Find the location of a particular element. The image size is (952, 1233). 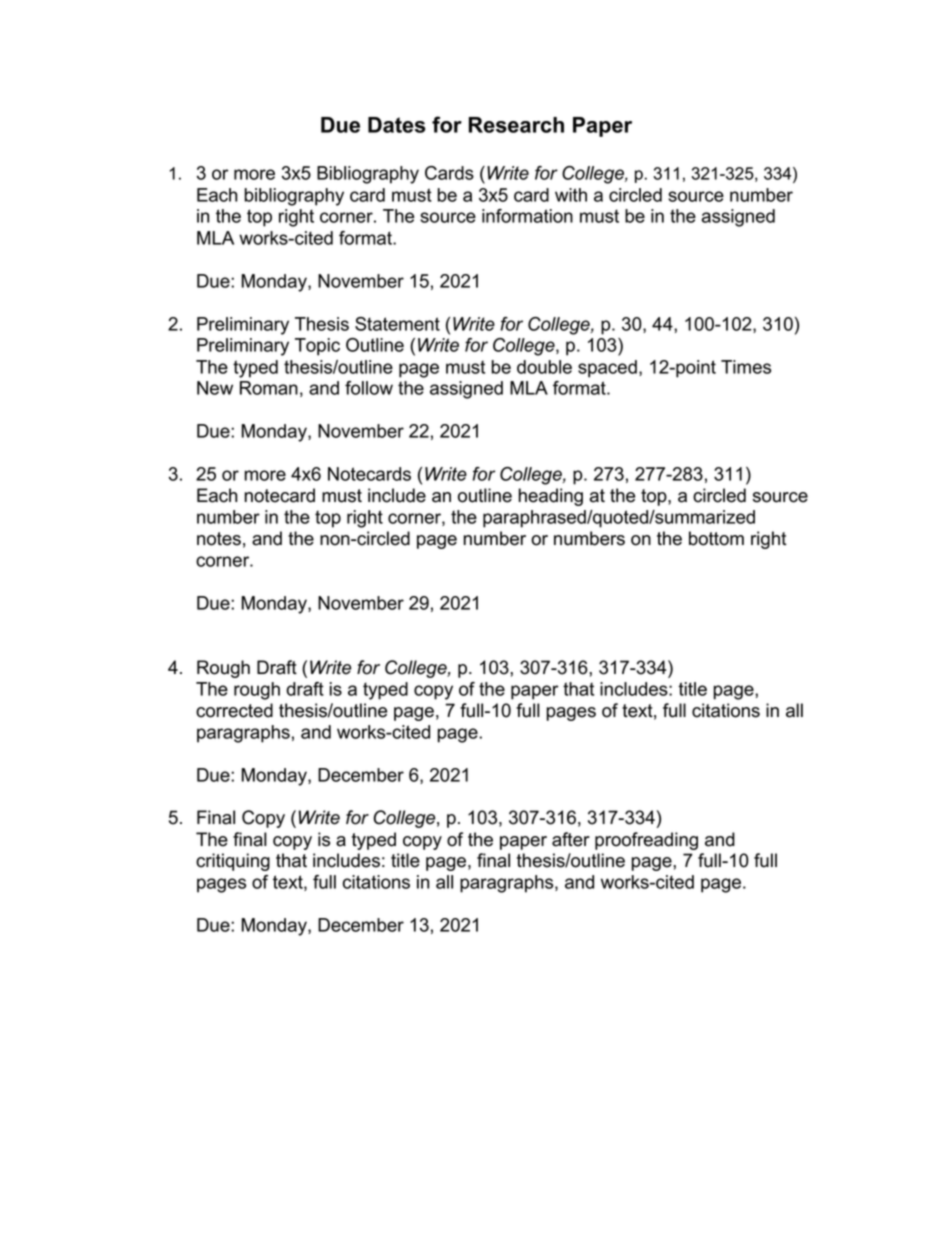

double is located at coordinates (544, 367).
